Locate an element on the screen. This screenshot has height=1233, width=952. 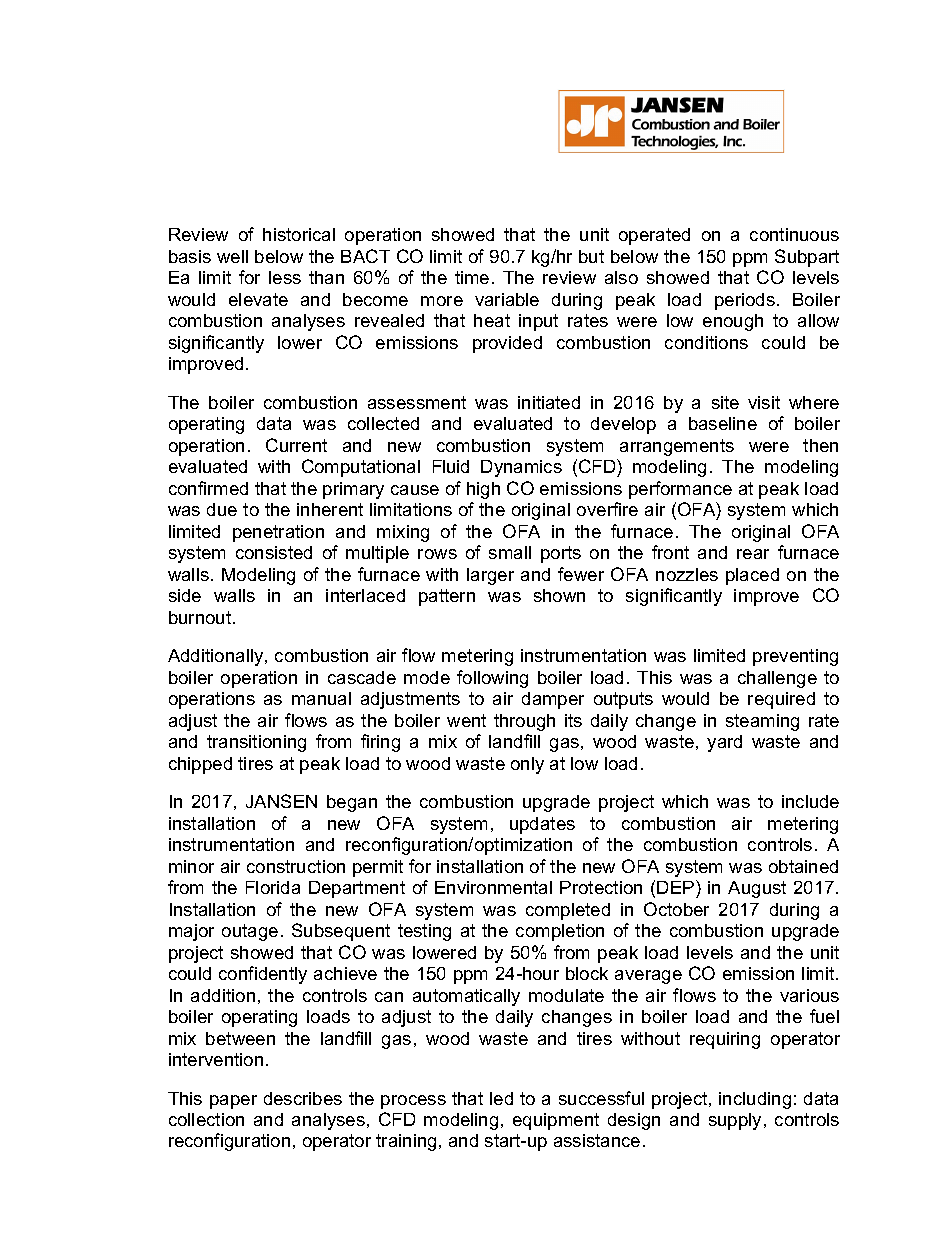
JANSEN is located at coordinates (281, 801).
